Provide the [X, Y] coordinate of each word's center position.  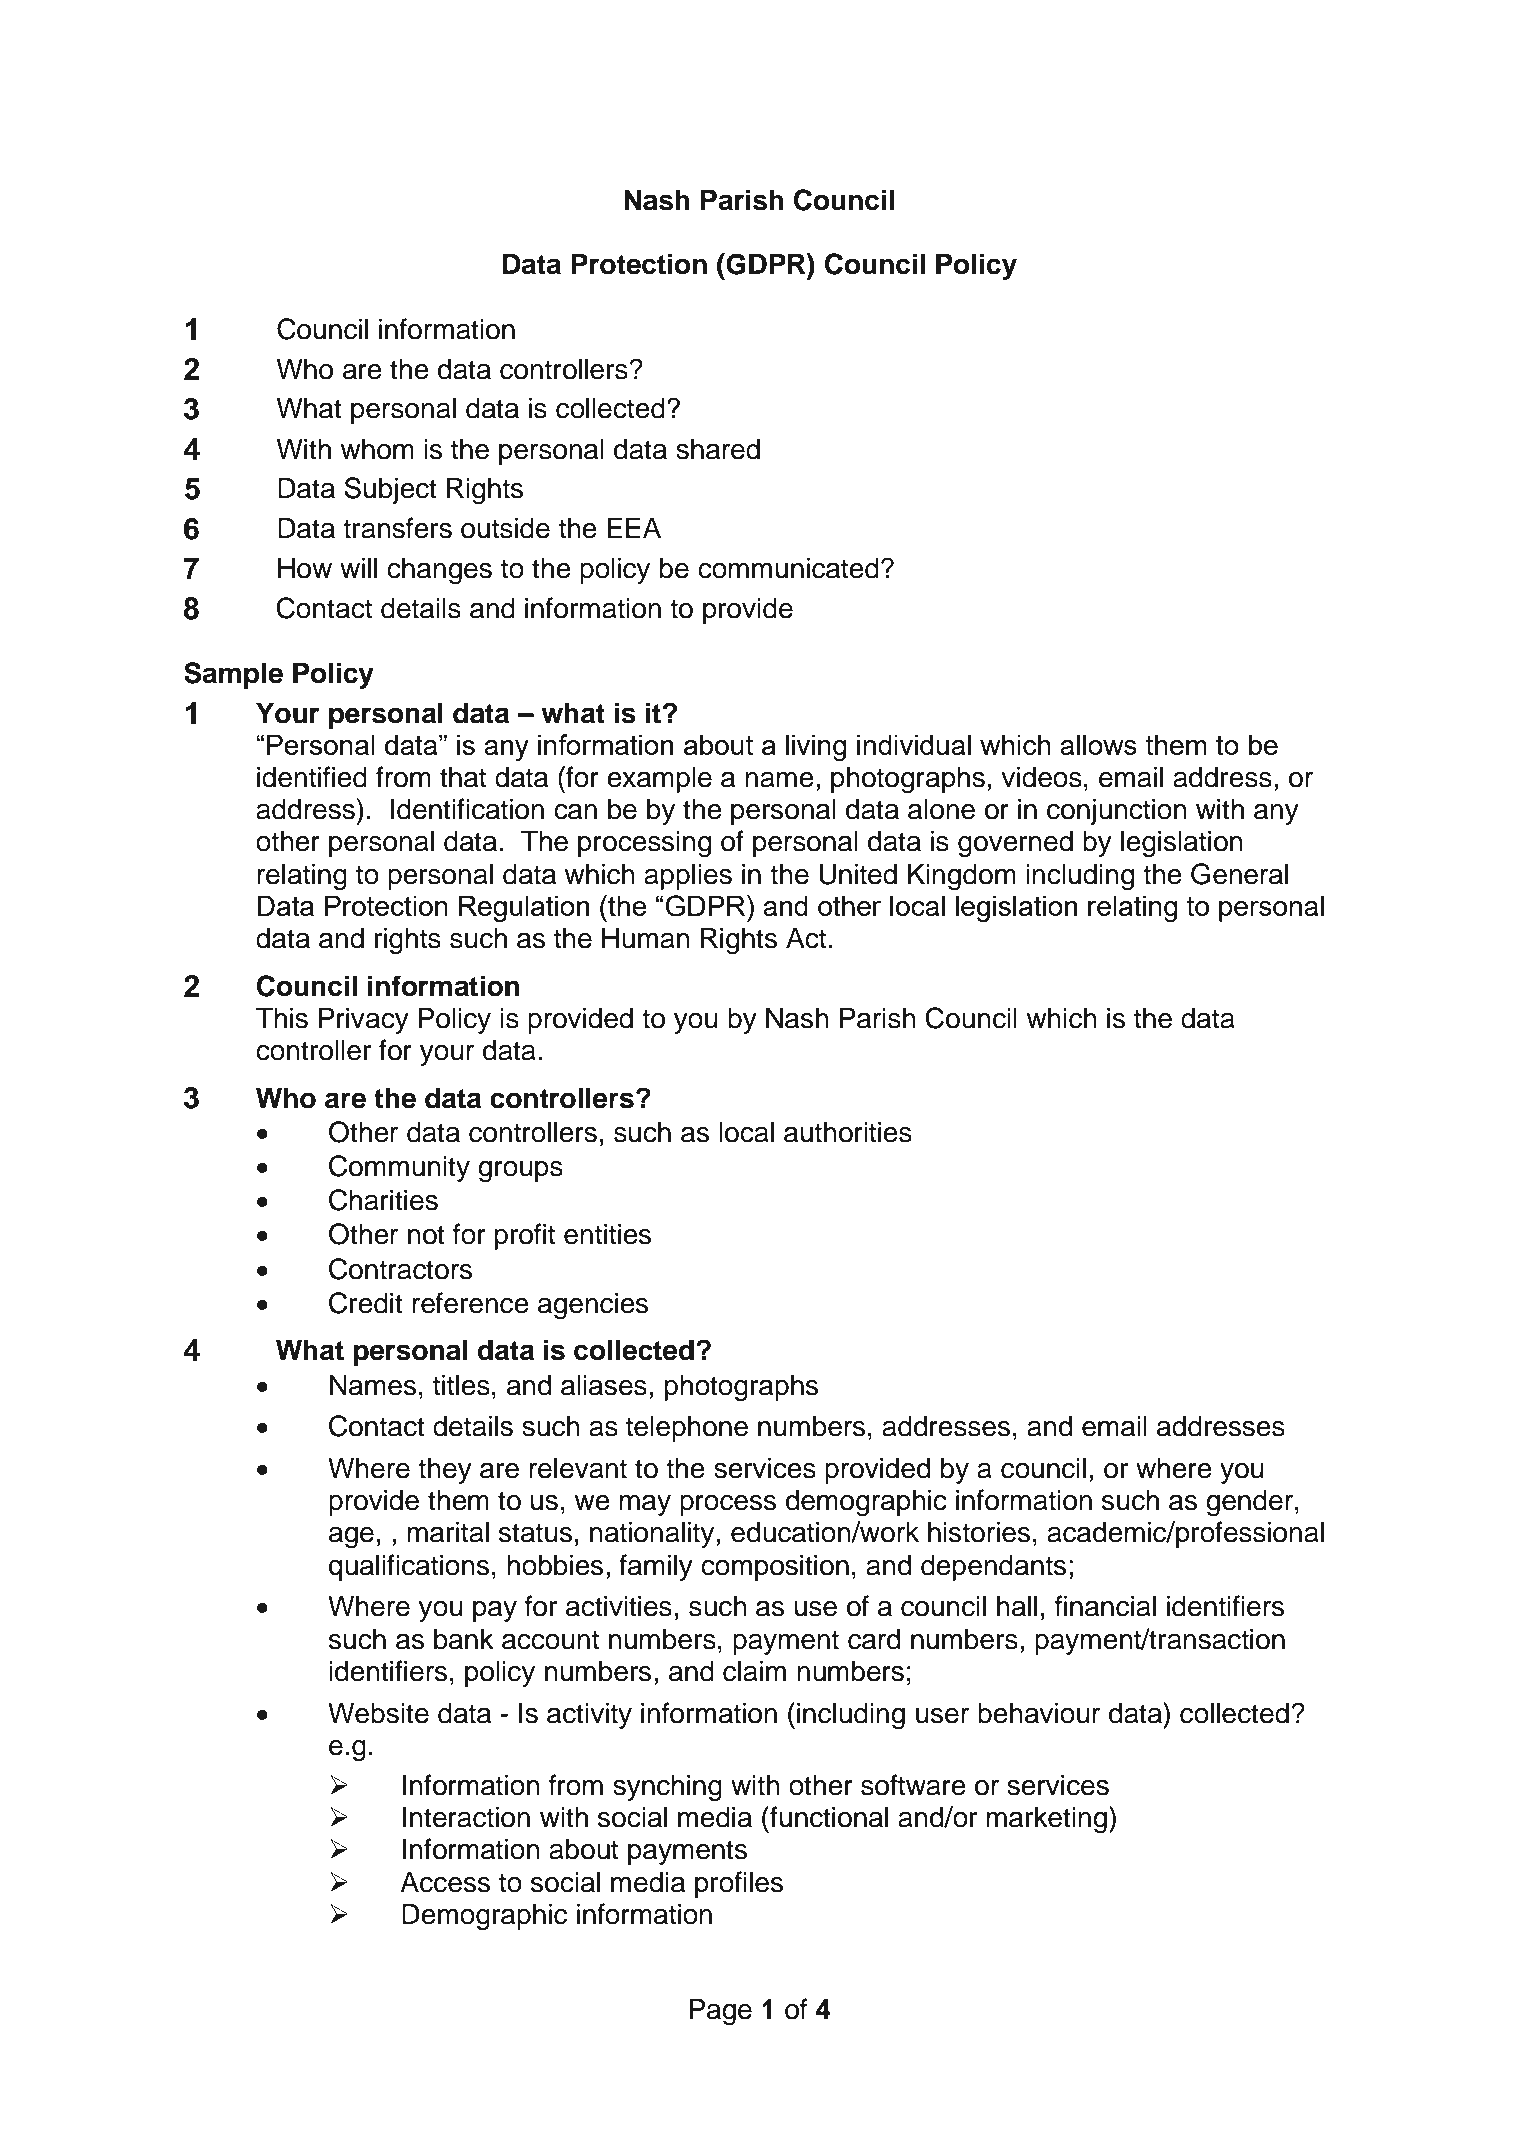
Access [445, 1882]
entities [607, 1234]
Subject [390, 490]
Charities [383, 1200]
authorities [848, 1132]
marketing [1046, 1819]
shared [718, 449]
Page [720, 2011]
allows [1098, 744]
